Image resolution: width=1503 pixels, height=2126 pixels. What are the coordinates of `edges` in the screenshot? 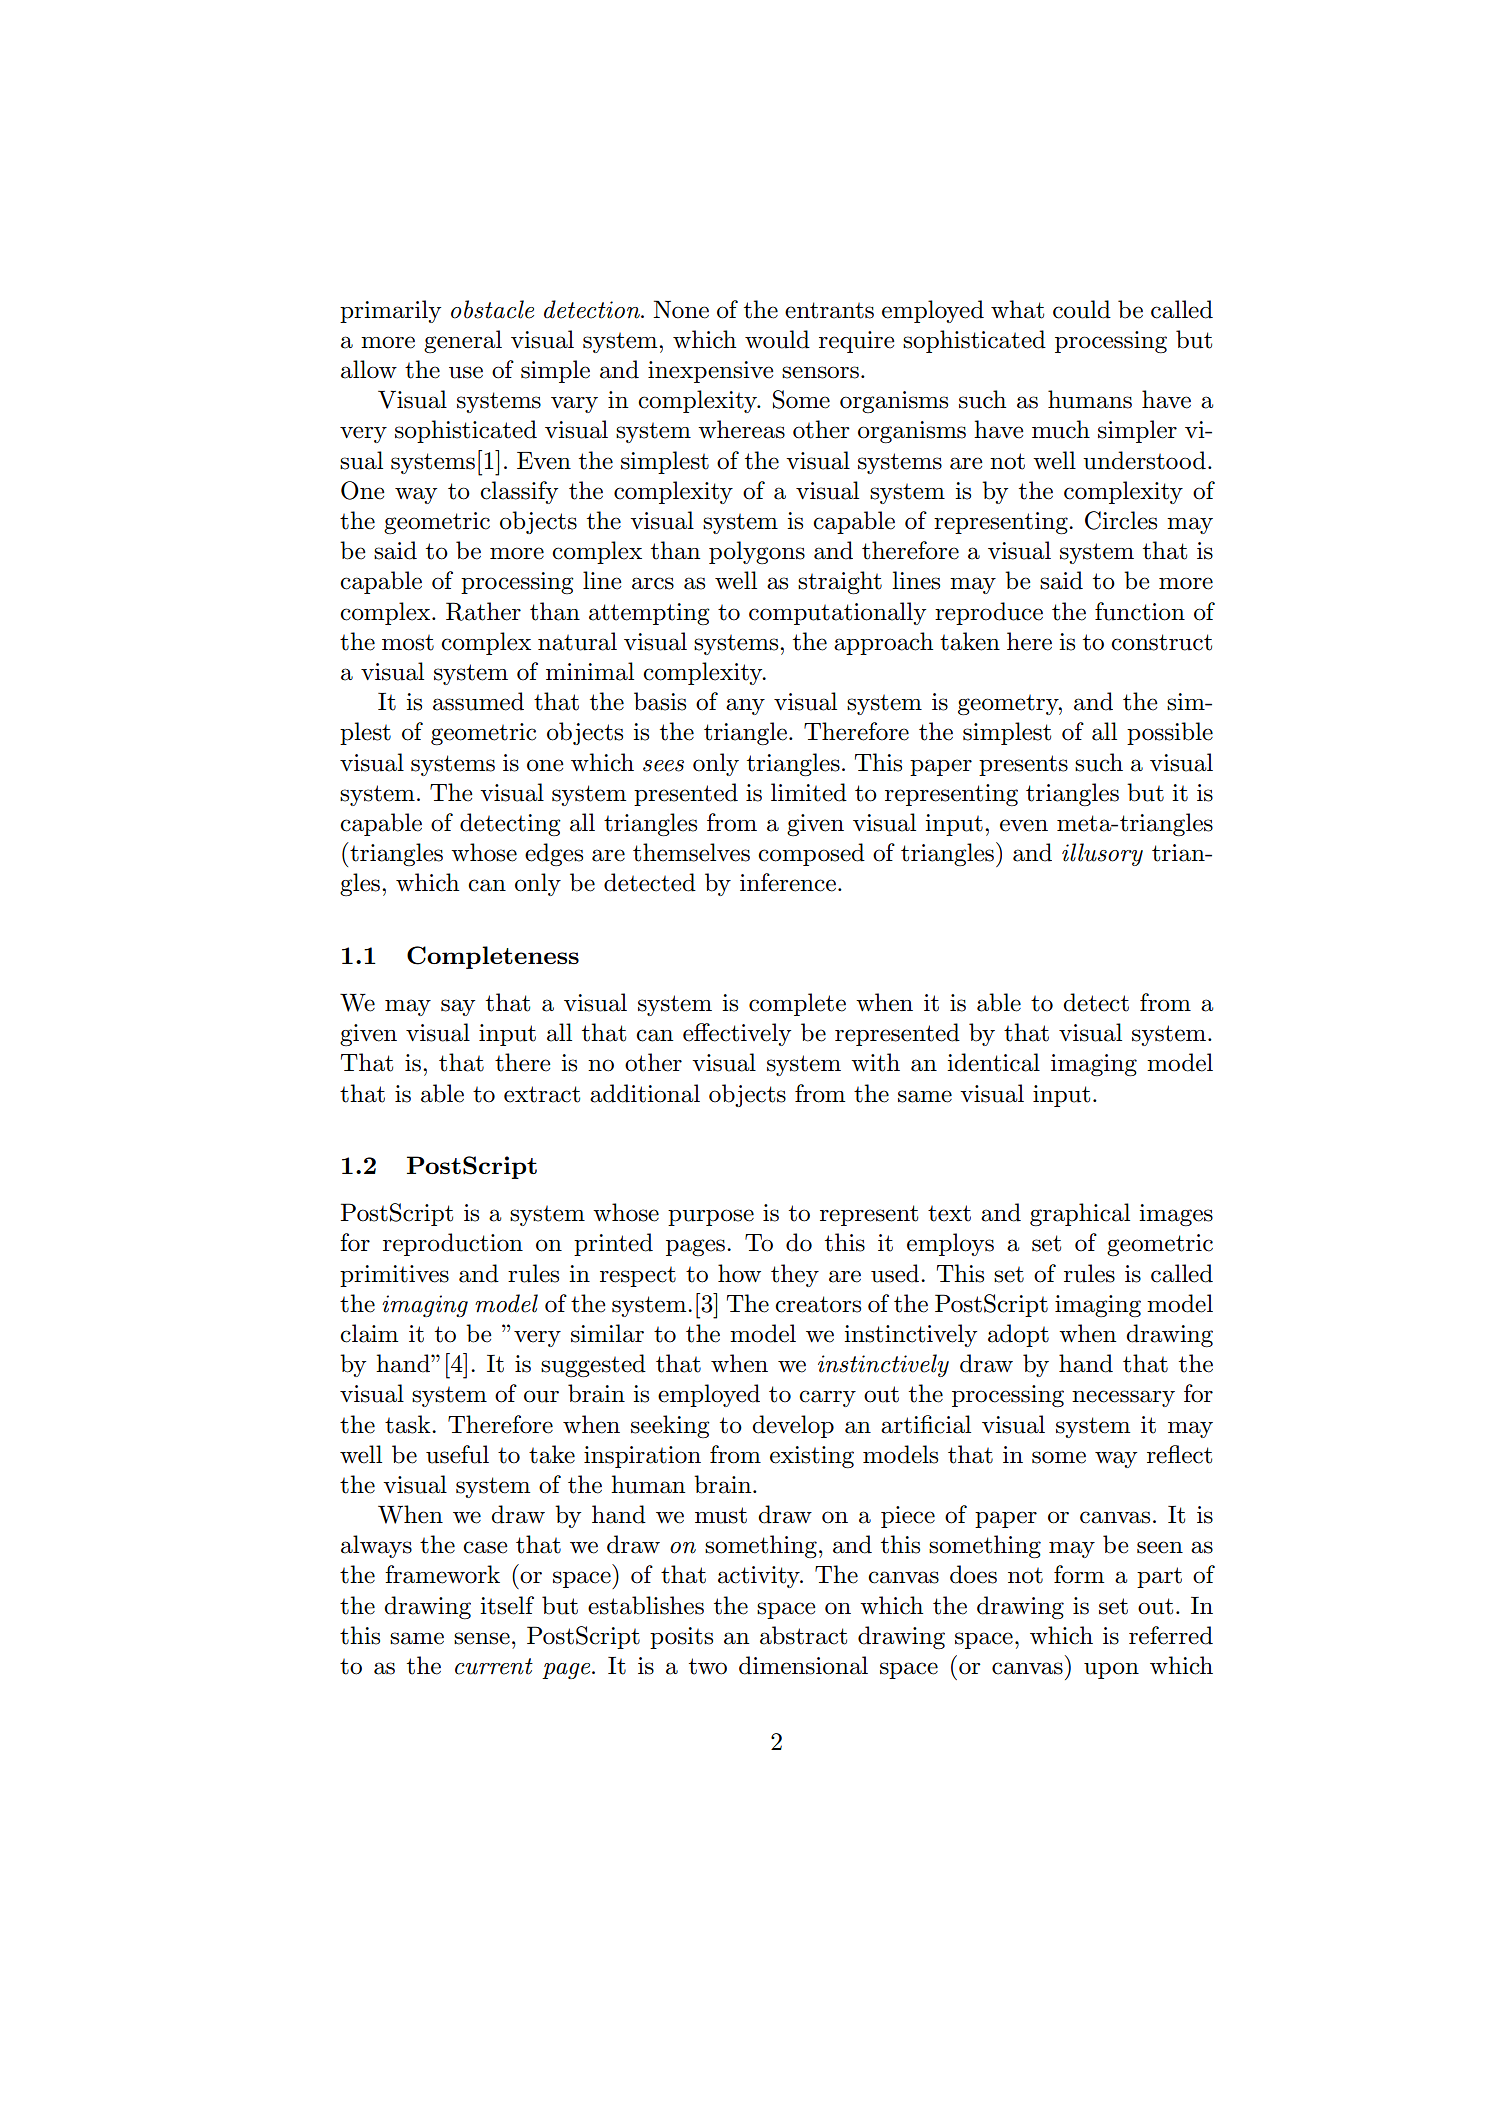 It's located at (554, 854).
